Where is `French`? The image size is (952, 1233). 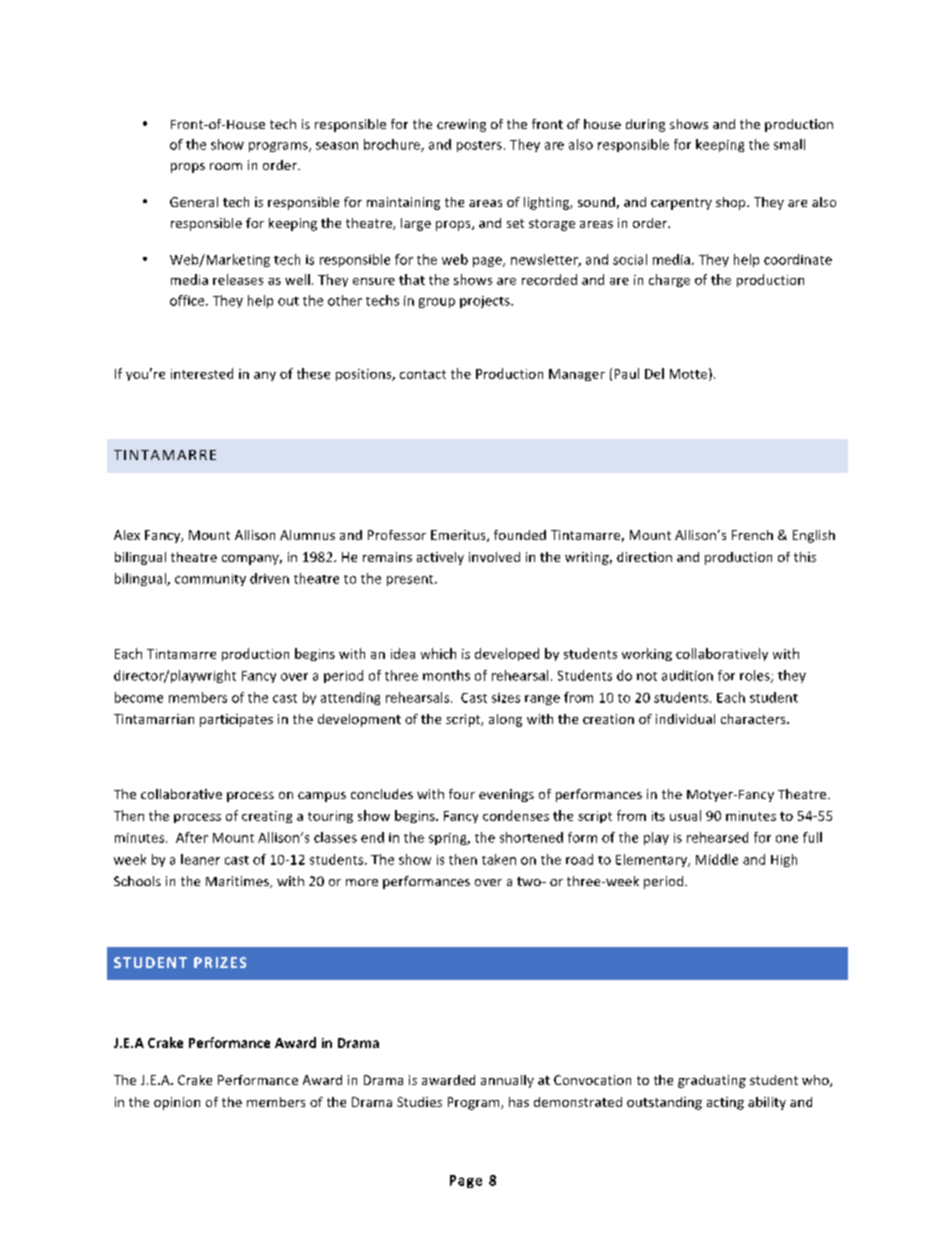
French is located at coordinates (752, 535).
